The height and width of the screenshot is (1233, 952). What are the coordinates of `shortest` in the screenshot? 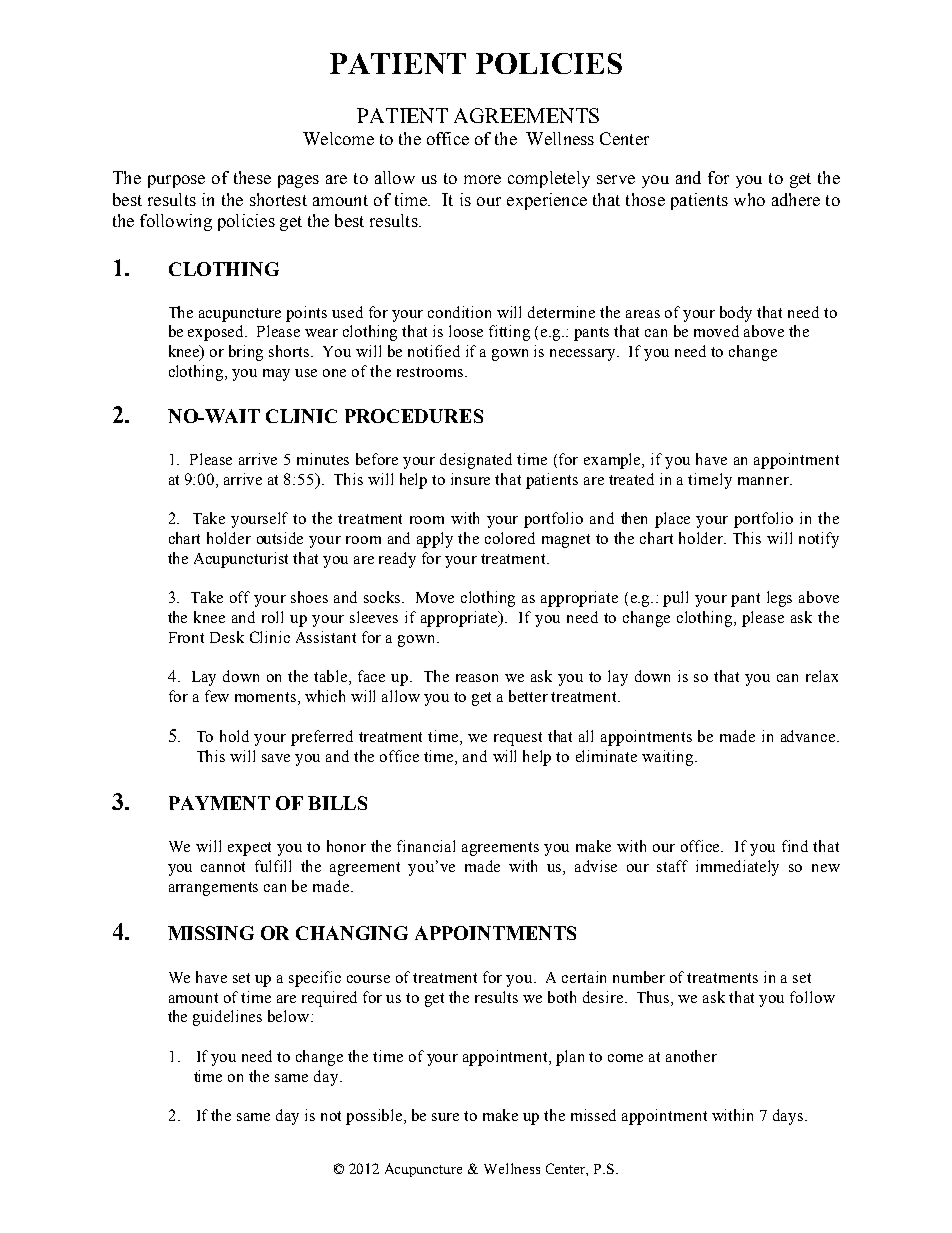 It's located at (278, 199).
